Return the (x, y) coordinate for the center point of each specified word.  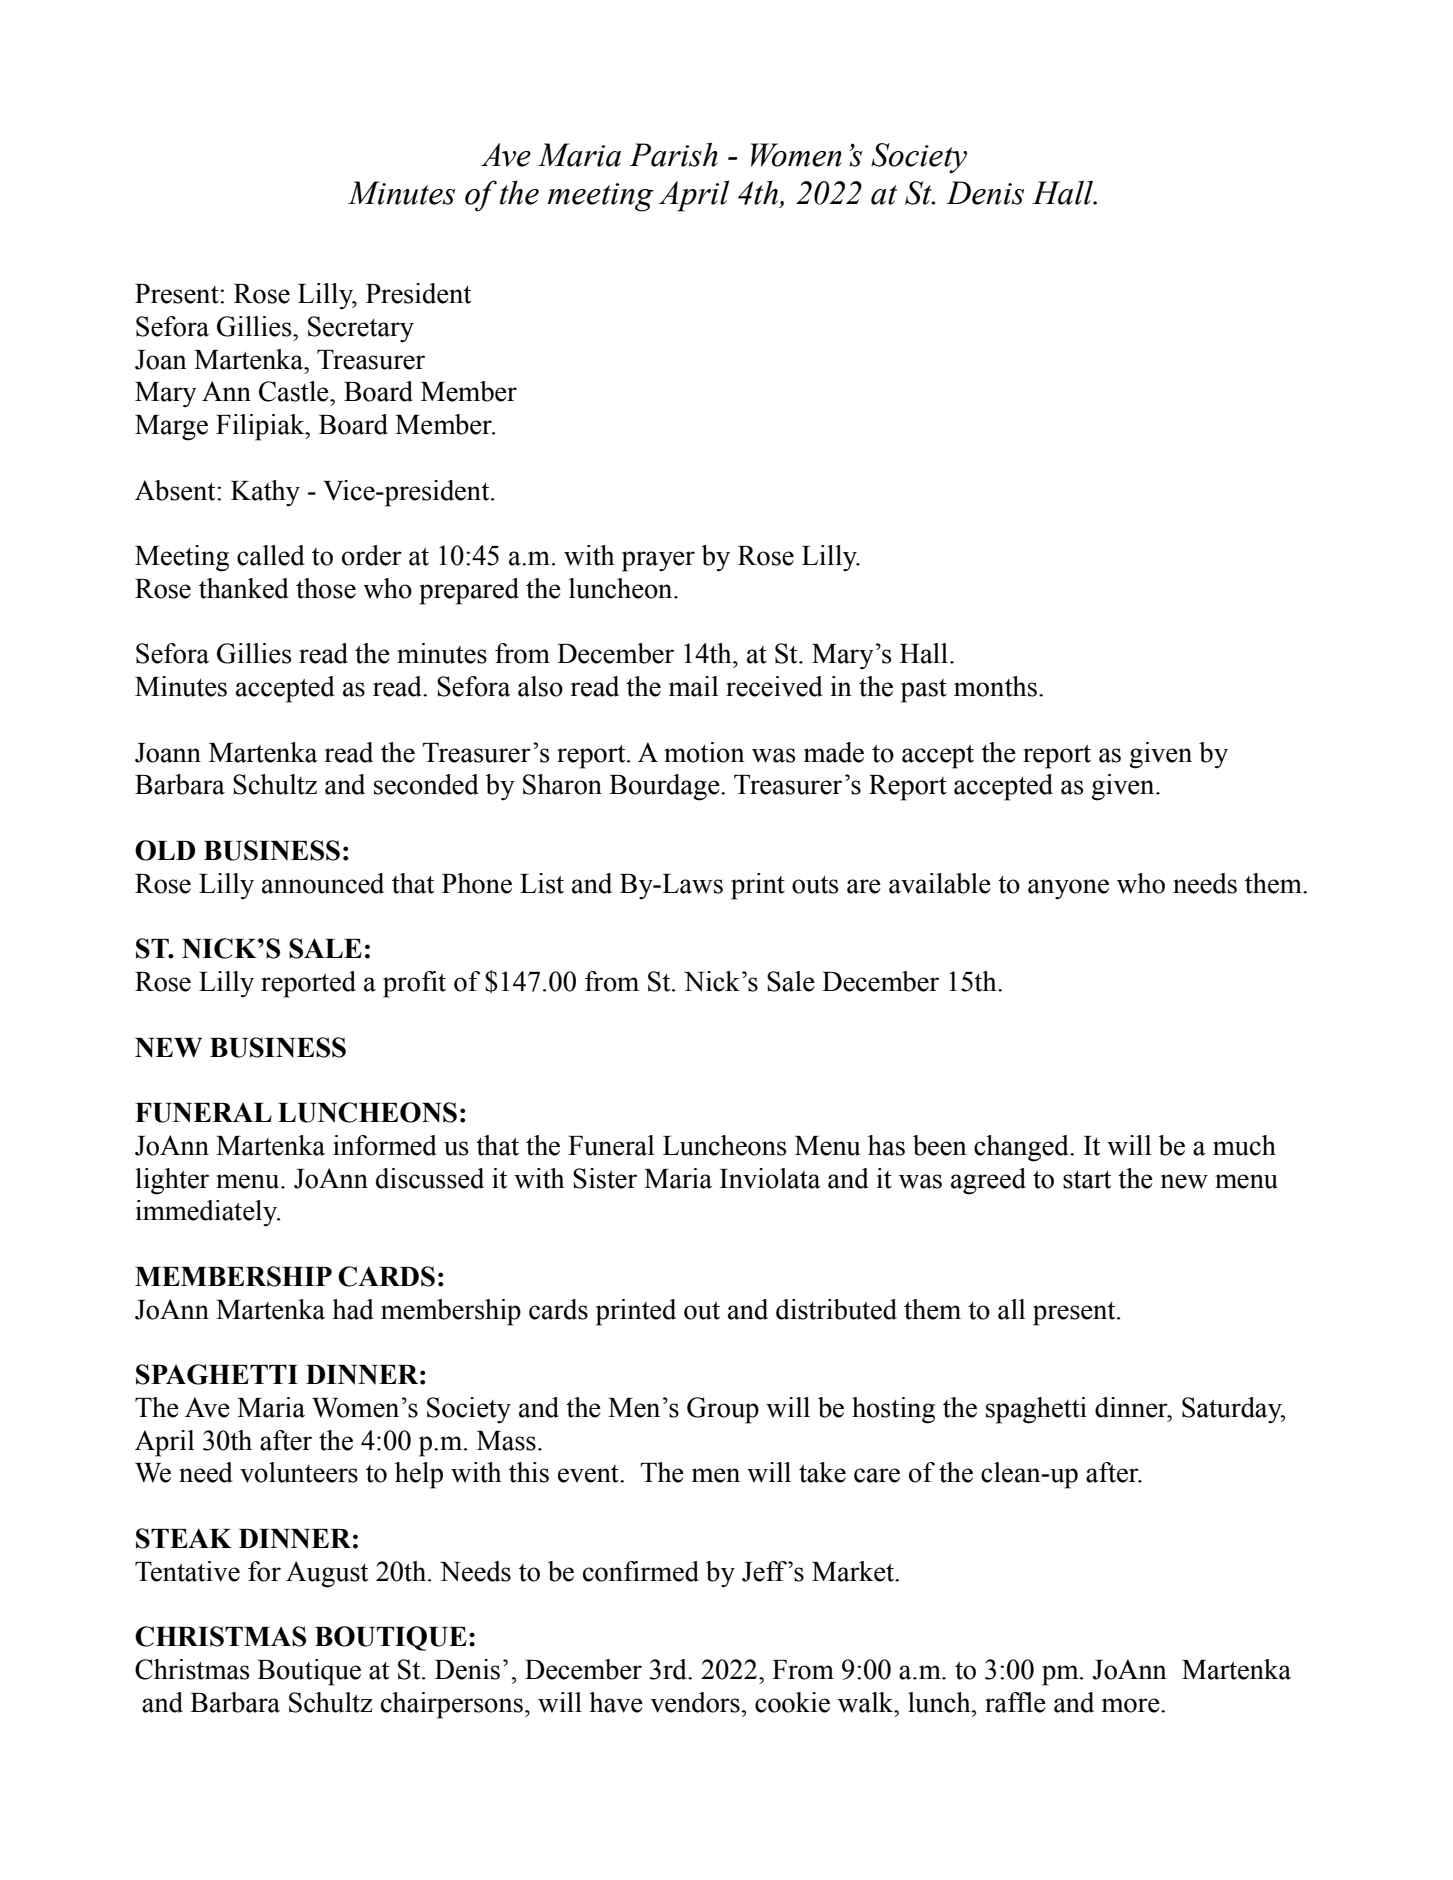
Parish (673, 154)
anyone (1068, 889)
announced (323, 883)
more (1132, 1705)
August (327, 1574)
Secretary (361, 329)
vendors (696, 1702)
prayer (658, 561)
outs (815, 885)
